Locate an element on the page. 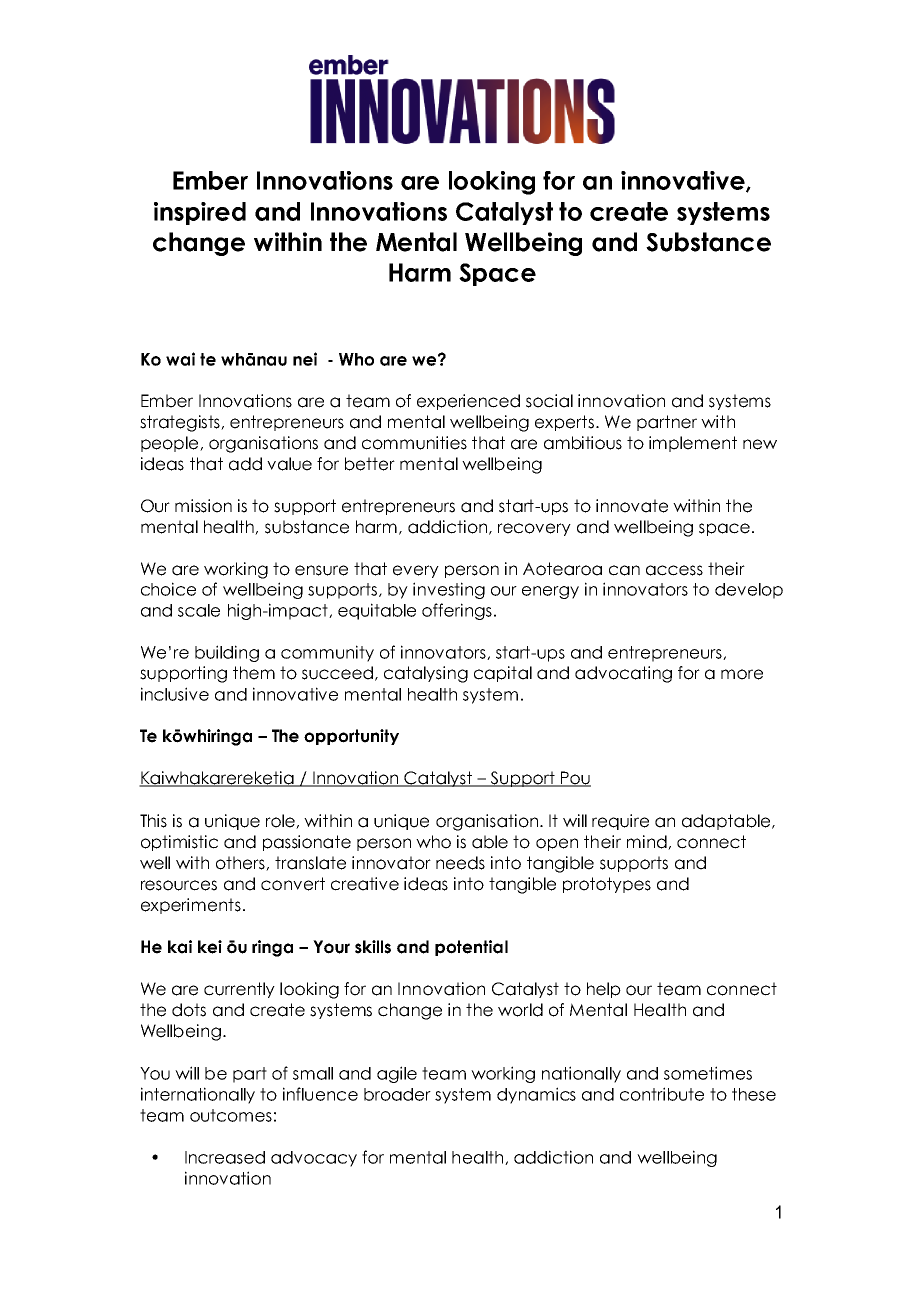 The height and width of the image is (1308, 924). broader is located at coordinates (397, 1094).
